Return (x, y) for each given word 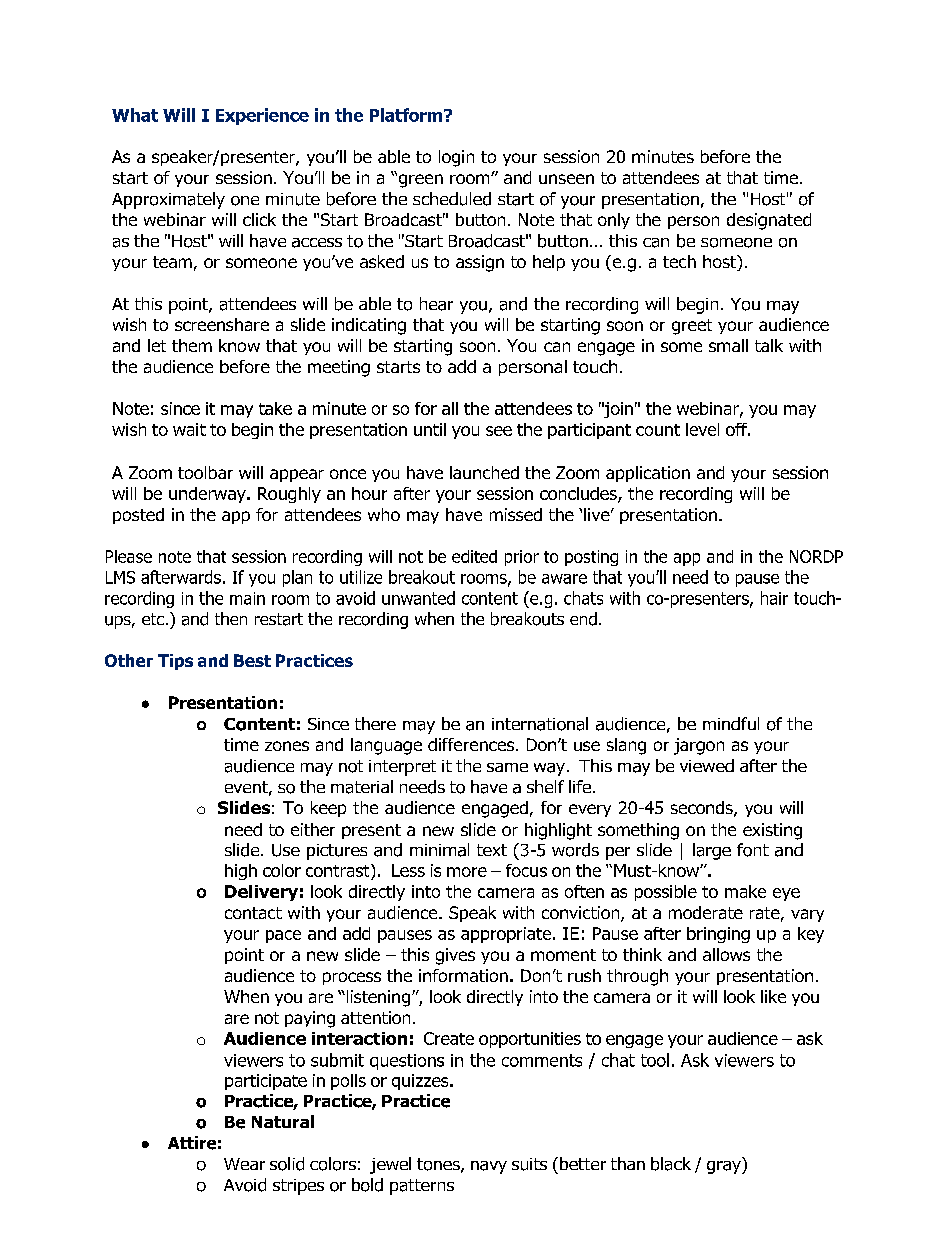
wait (189, 429)
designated (769, 221)
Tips (175, 662)
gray (725, 1167)
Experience (262, 116)
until (430, 429)
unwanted (418, 598)
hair (774, 598)
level (702, 429)
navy (489, 1167)
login (456, 158)
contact (253, 913)
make (745, 891)
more (467, 872)
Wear (244, 1164)
